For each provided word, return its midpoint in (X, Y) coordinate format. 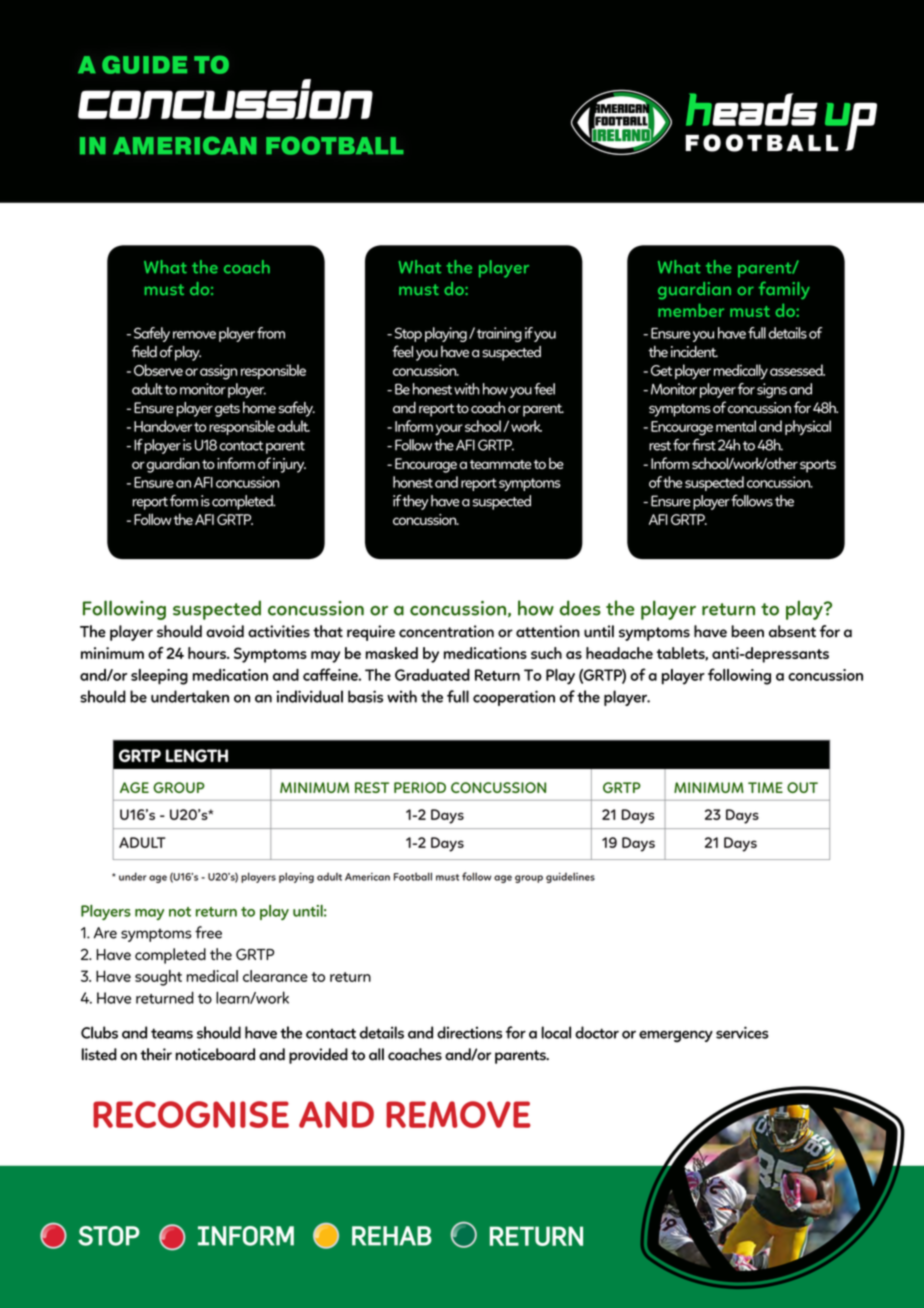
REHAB (392, 1236)
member (691, 310)
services (742, 1032)
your (449, 429)
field (144, 351)
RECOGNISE (191, 1114)
